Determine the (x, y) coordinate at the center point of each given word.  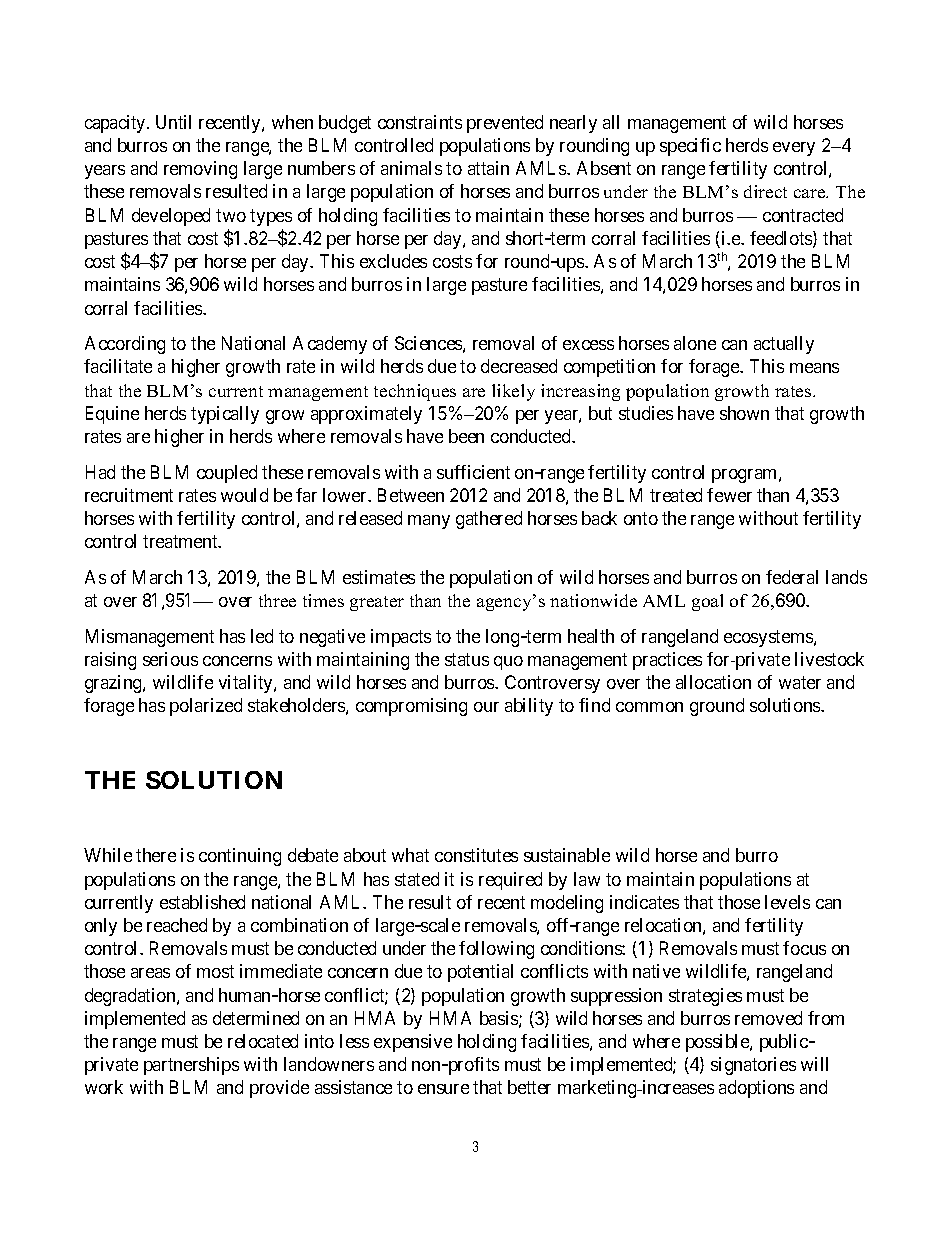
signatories (753, 1066)
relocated (263, 1041)
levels (787, 902)
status (467, 659)
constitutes (476, 855)
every (794, 149)
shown (744, 413)
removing (200, 170)
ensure (443, 1089)
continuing (240, 857)
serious (170, 659)
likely (513, 392)
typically (225, 415)
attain (488, 168)
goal (707, 602)
